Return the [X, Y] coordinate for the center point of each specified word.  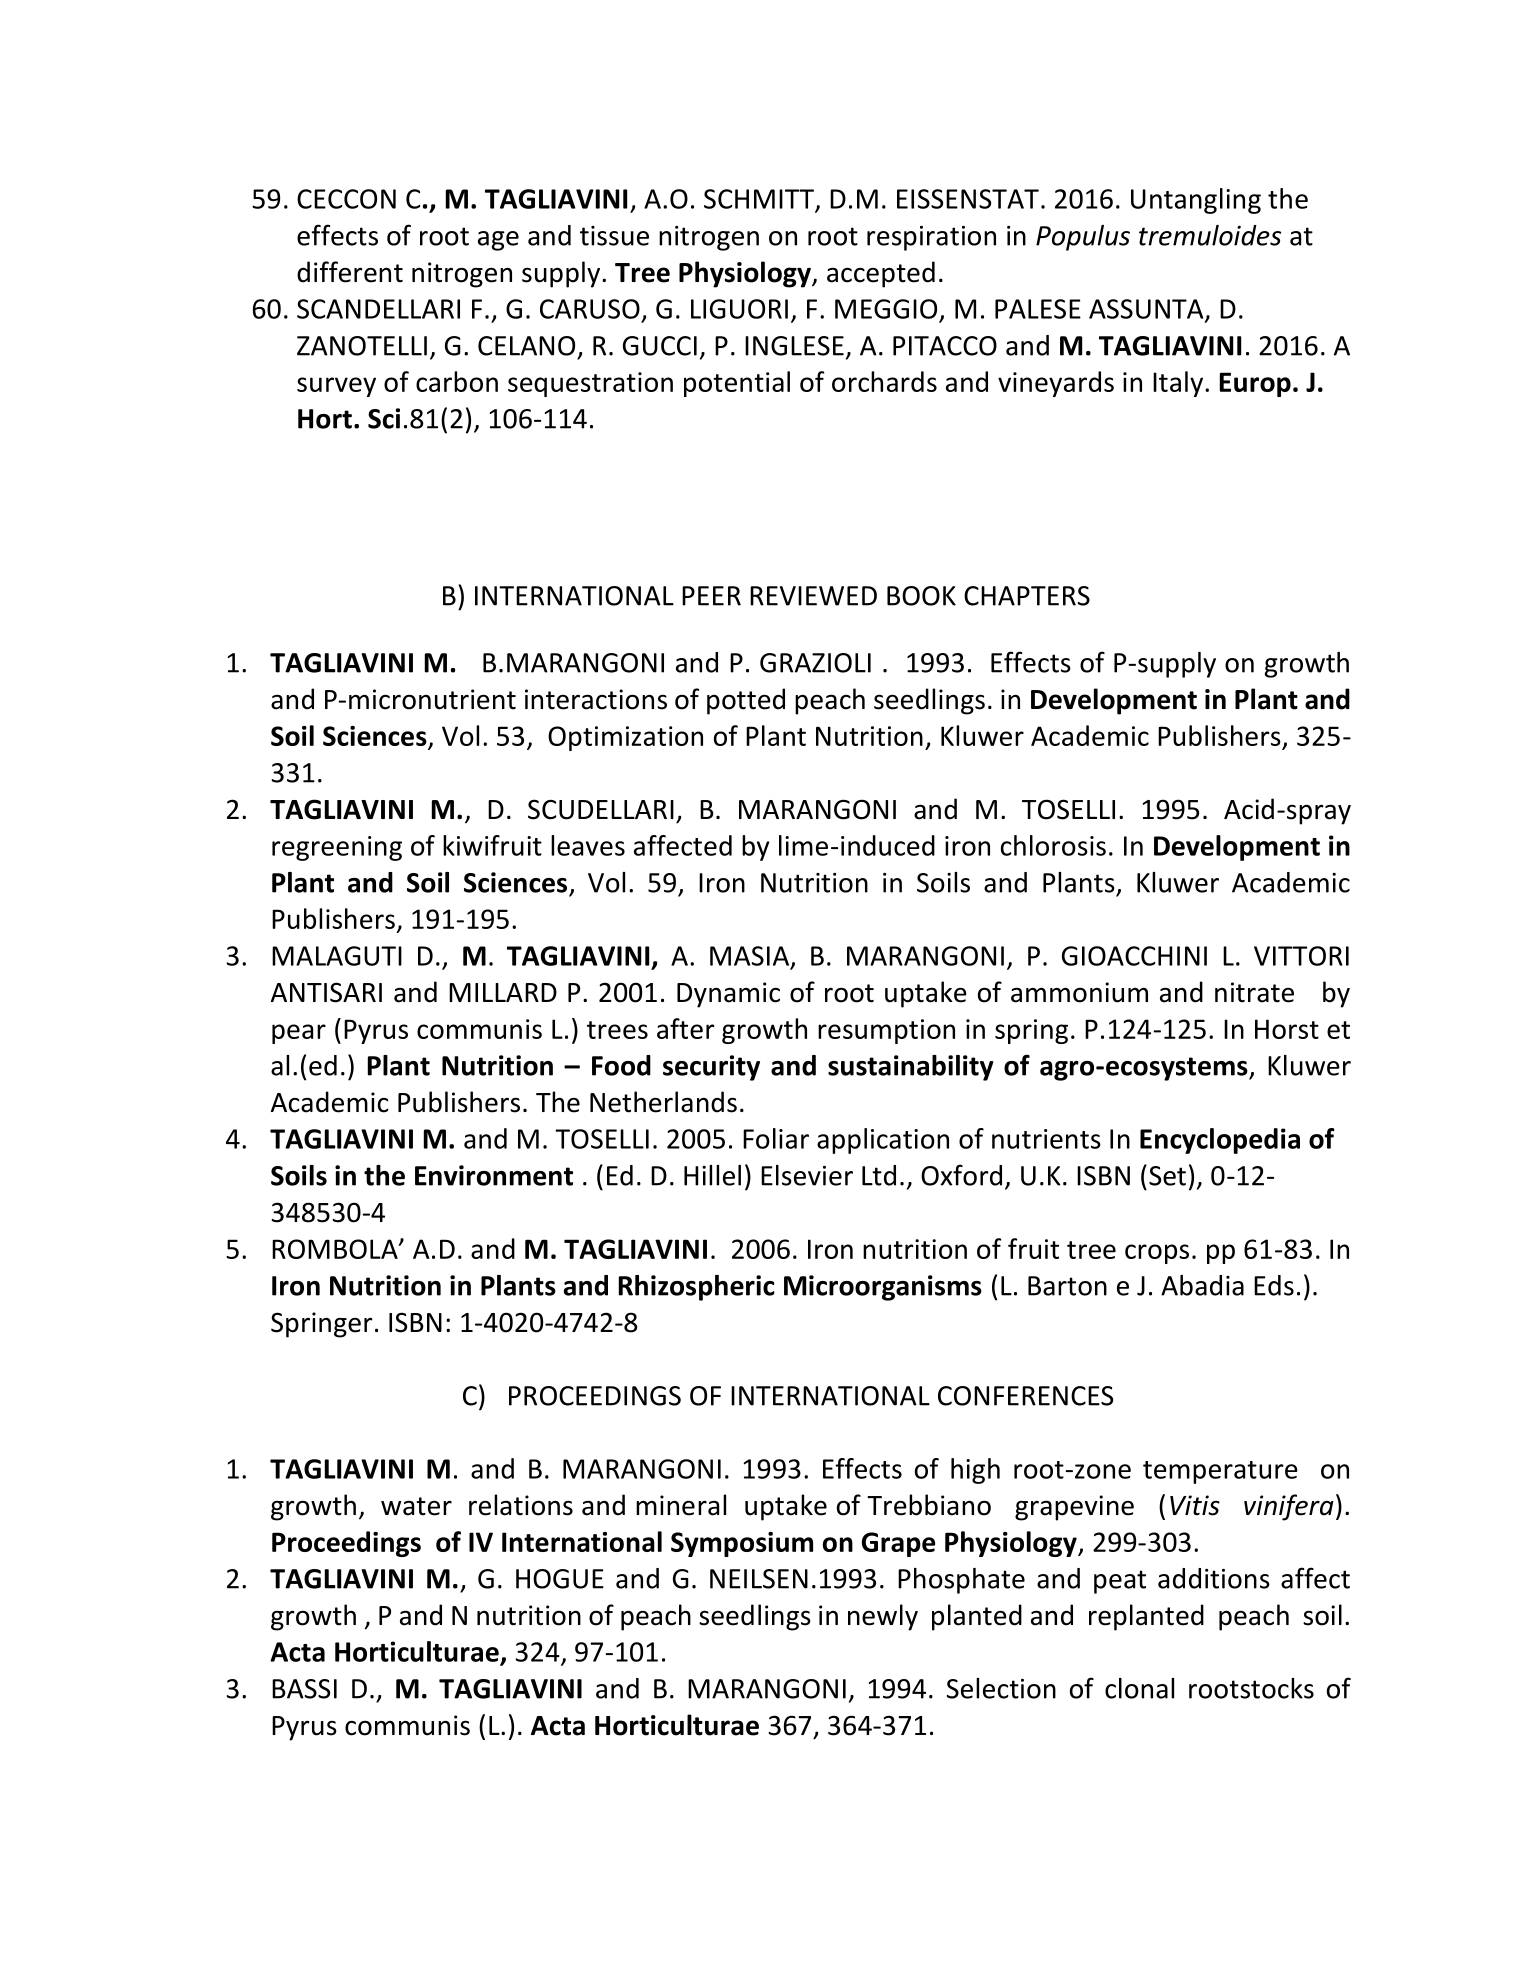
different [350, 272]
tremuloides [1210, 235]
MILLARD [503, 992]
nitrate [1254, 992]
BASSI [304, 1689]
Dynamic [728, 995]
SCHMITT [760, 200]
